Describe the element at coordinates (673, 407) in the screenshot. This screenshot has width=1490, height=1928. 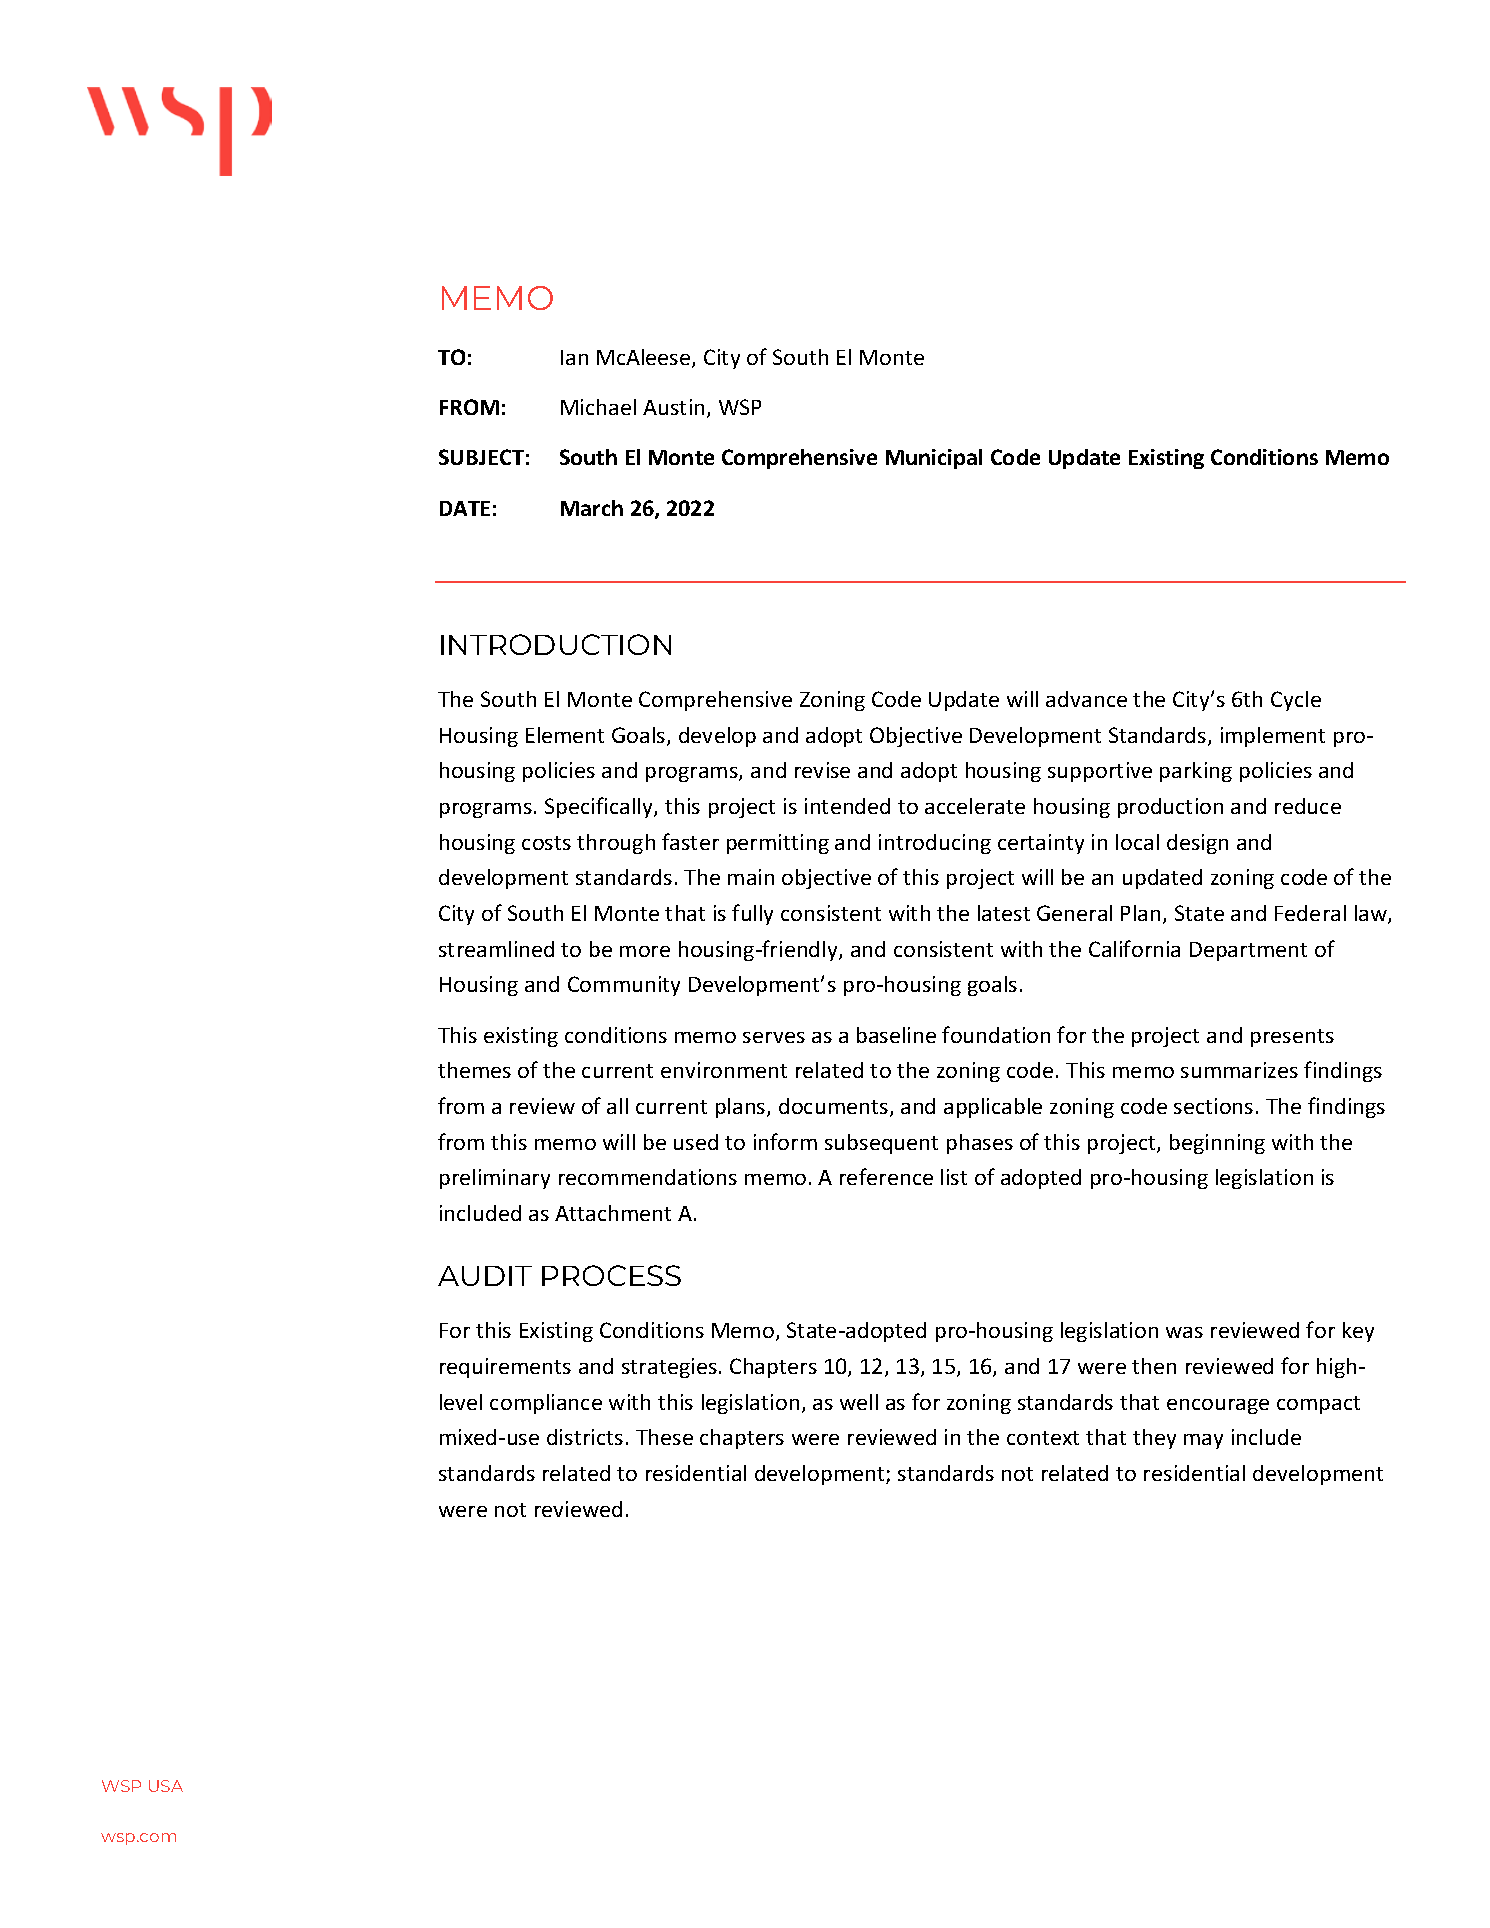
I see `Austin` at that location.
